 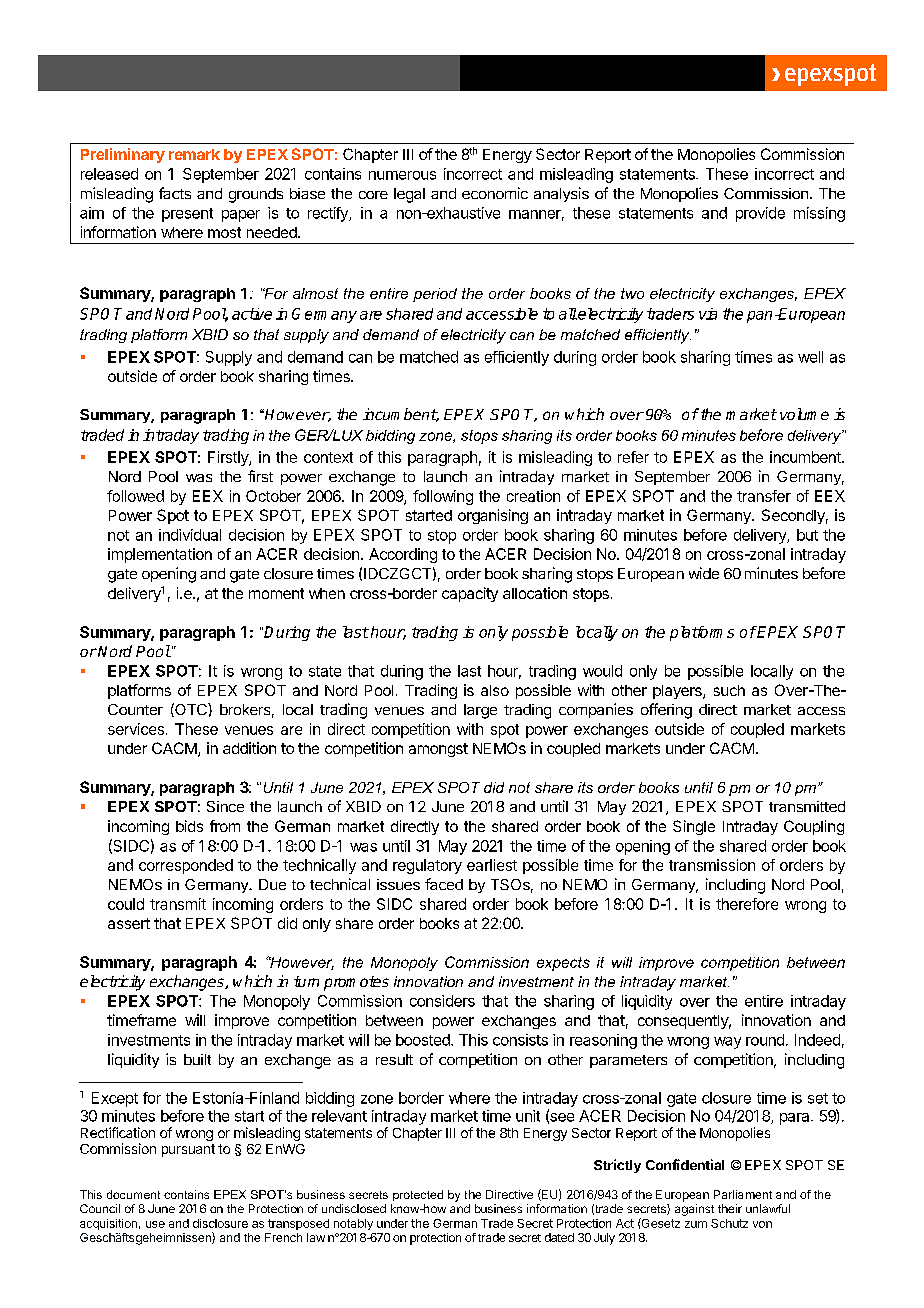 What do you see at coordinates (712, 865) in the image?
I see `transmission` at bounding box center [712, 865].
